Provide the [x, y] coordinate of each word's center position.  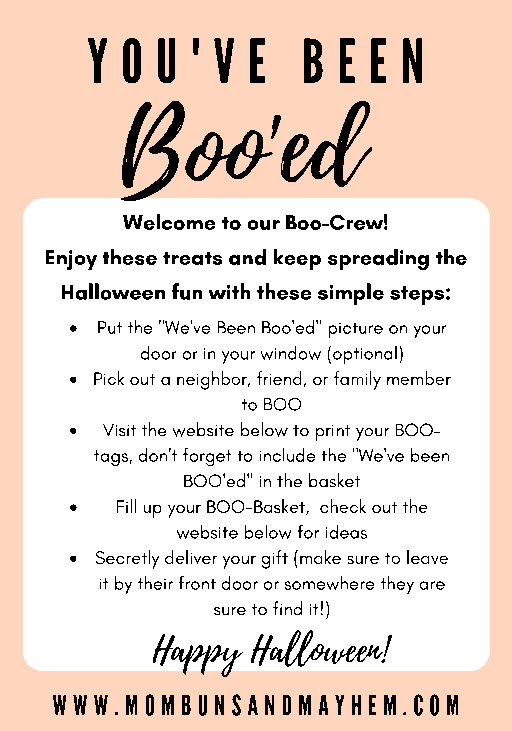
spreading [378, 259]
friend [279, 378]
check [343, 506]
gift [275, 559]
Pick [109, 378]
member [419, 378]
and [247, 257]
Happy [198, 655]
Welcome [169, 222]
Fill [126, 506]
